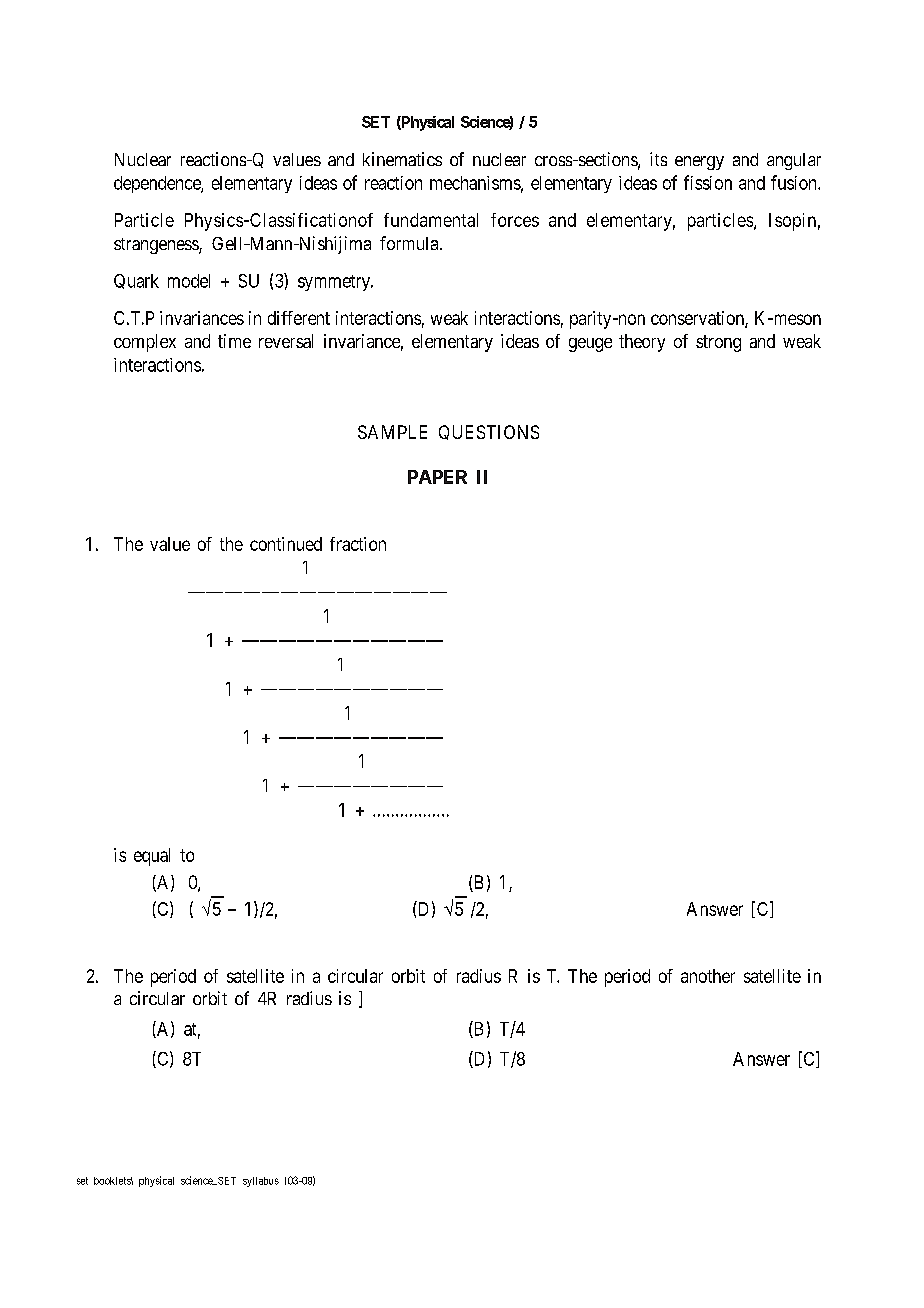 This image has width=924, height=1308. Describe the element at coordinates (261, 1182) in the image. I see `syllabus` at that location.
